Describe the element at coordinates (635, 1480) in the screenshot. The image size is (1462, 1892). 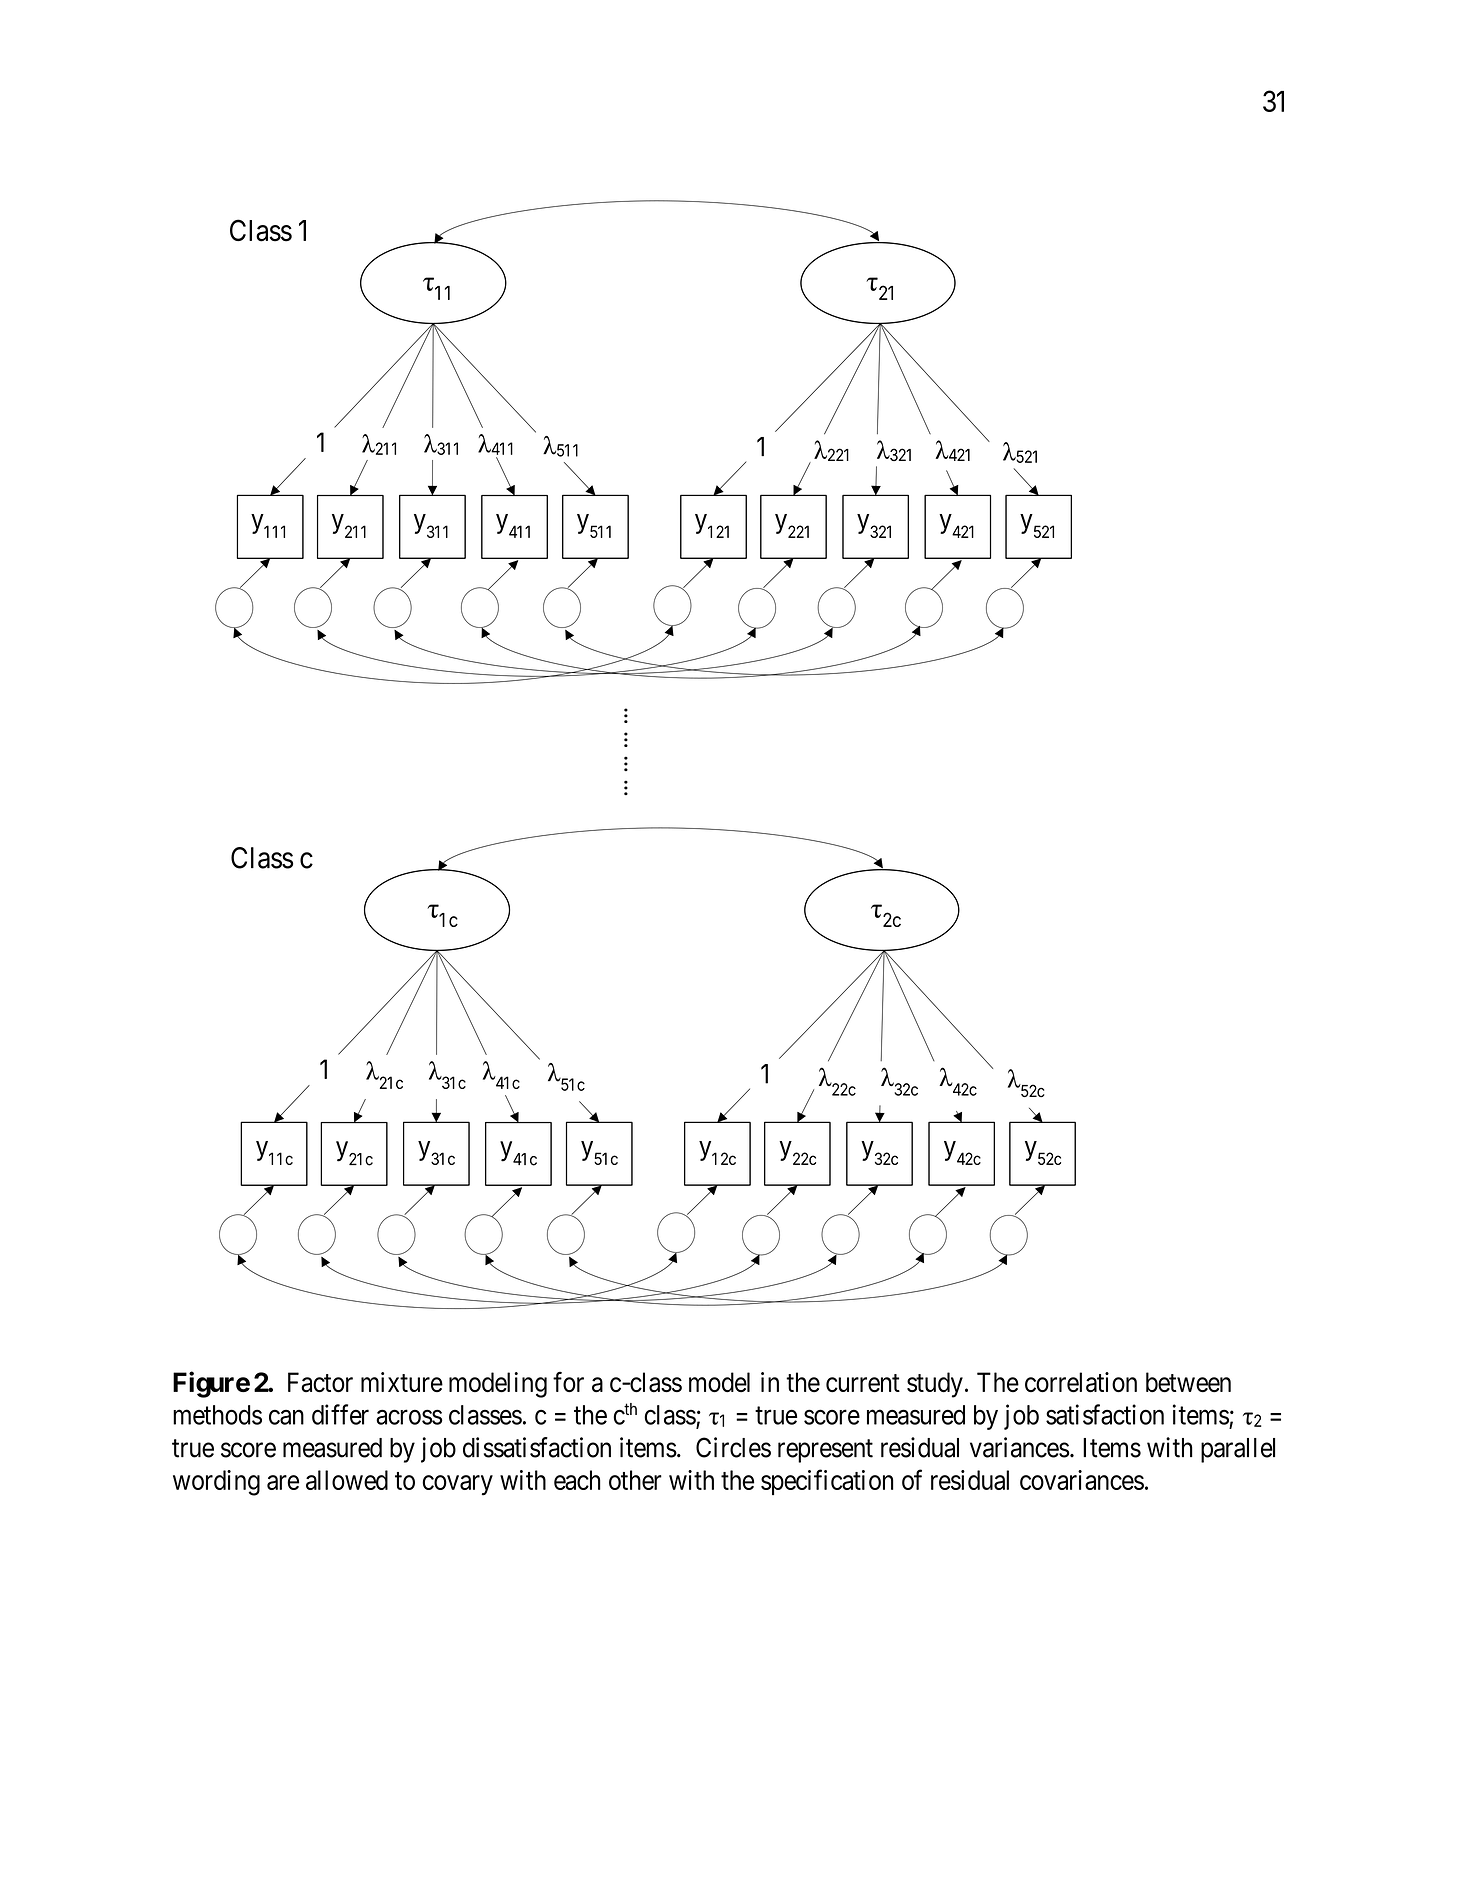
I see `other` at that location.
